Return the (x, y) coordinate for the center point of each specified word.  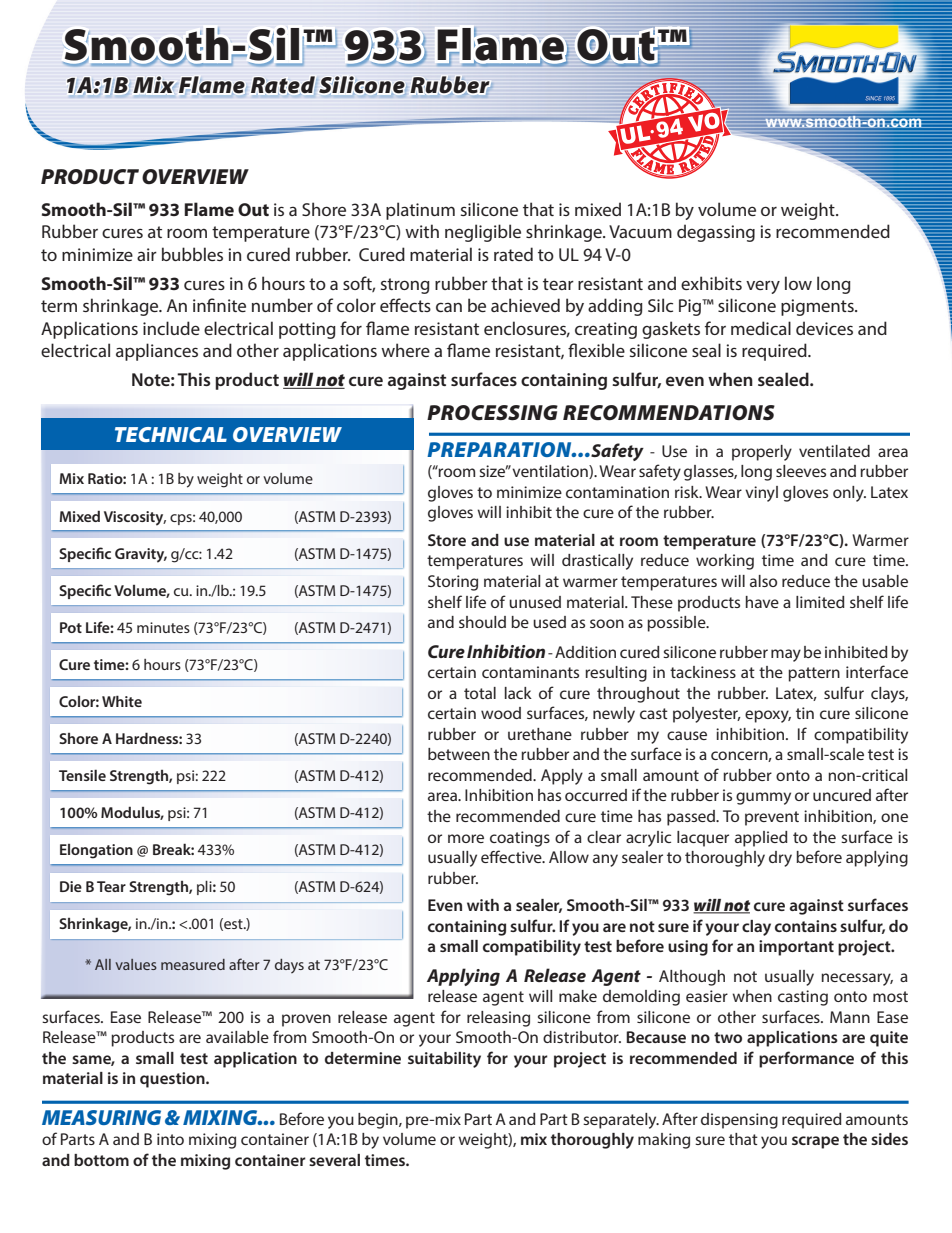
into (170, 1139)
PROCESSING (492, 413)
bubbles (192, 254)
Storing (453, 583)
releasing (498, 1019)
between (459, 754)
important (796, 948)
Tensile (82, 775)
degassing (716, 233)
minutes (163, 627)
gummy (763, 798)
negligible (483, 233)
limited (820, 602)
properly (762, 453)
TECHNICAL (171, 434)
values (136, 964)
